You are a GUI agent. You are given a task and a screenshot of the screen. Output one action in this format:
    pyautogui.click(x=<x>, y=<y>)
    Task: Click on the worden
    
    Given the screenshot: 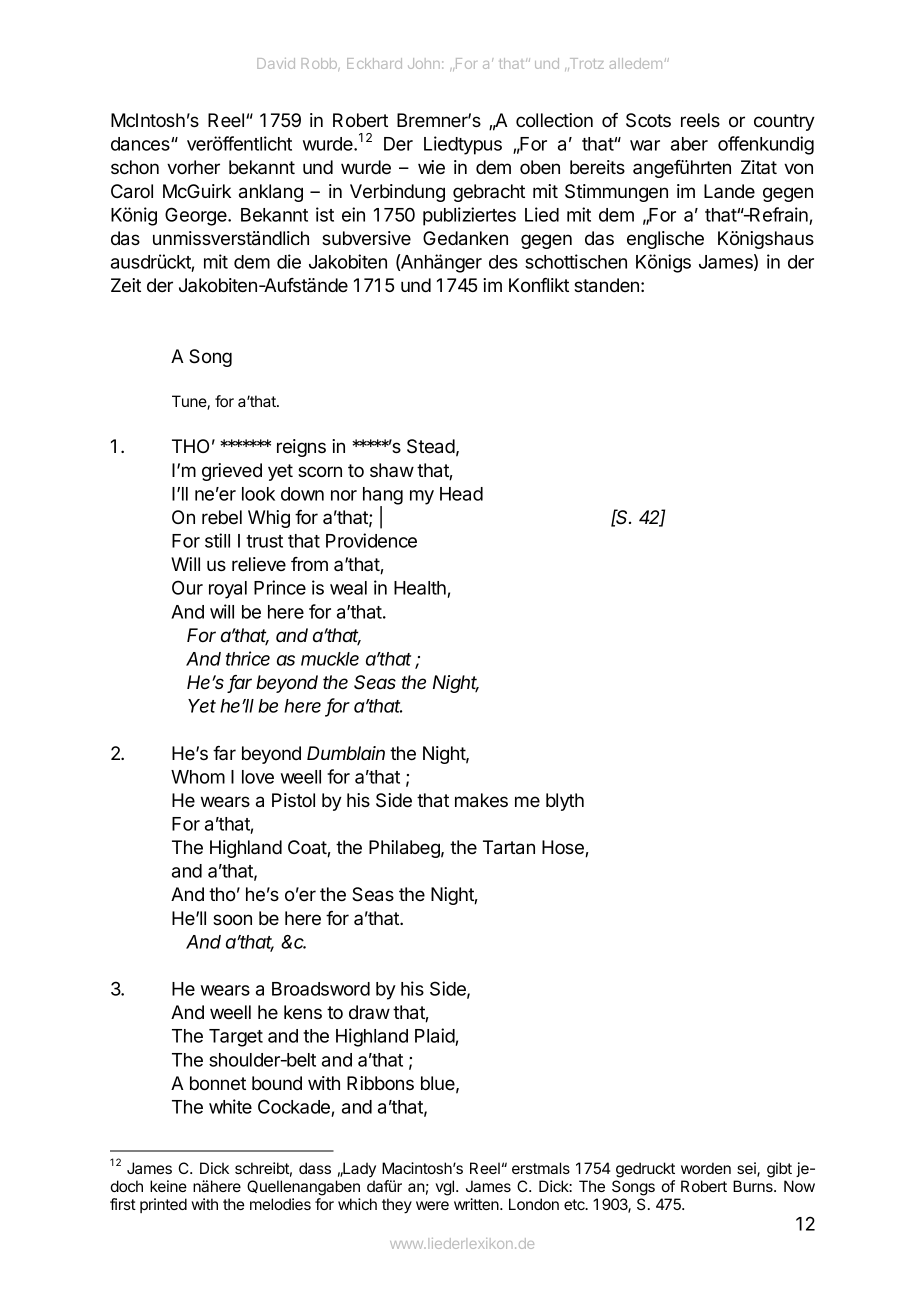 What is the action you would take?
    pyautogui.click(x=706, y=1168)
